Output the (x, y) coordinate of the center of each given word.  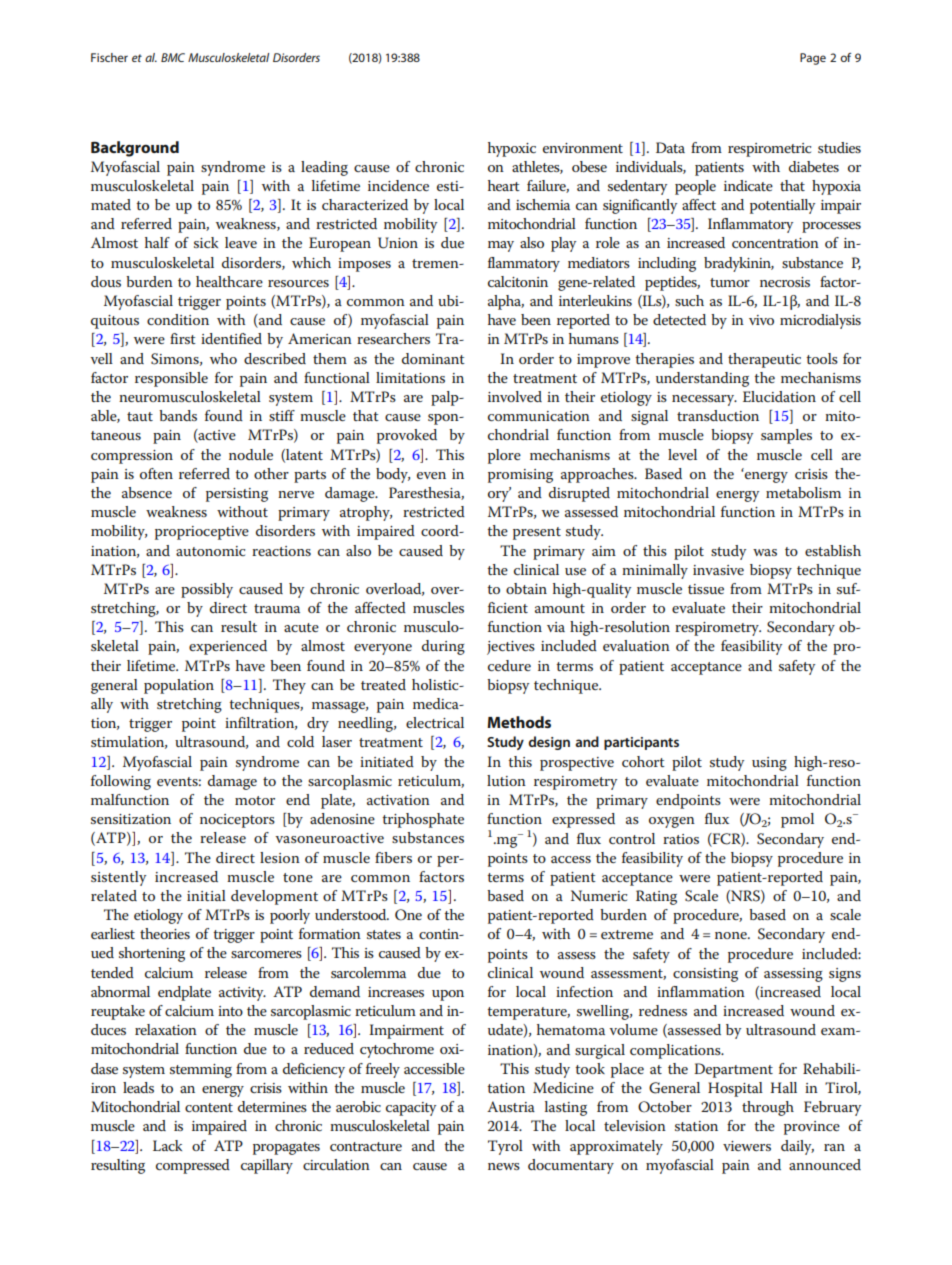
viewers (747, 1146)
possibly (207, 590)
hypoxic (512, 149)
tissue (706, 589)
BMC (173, 57)
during (443, 647)
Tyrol (505, 1147)
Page (813, 59)
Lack (167, 1145)
